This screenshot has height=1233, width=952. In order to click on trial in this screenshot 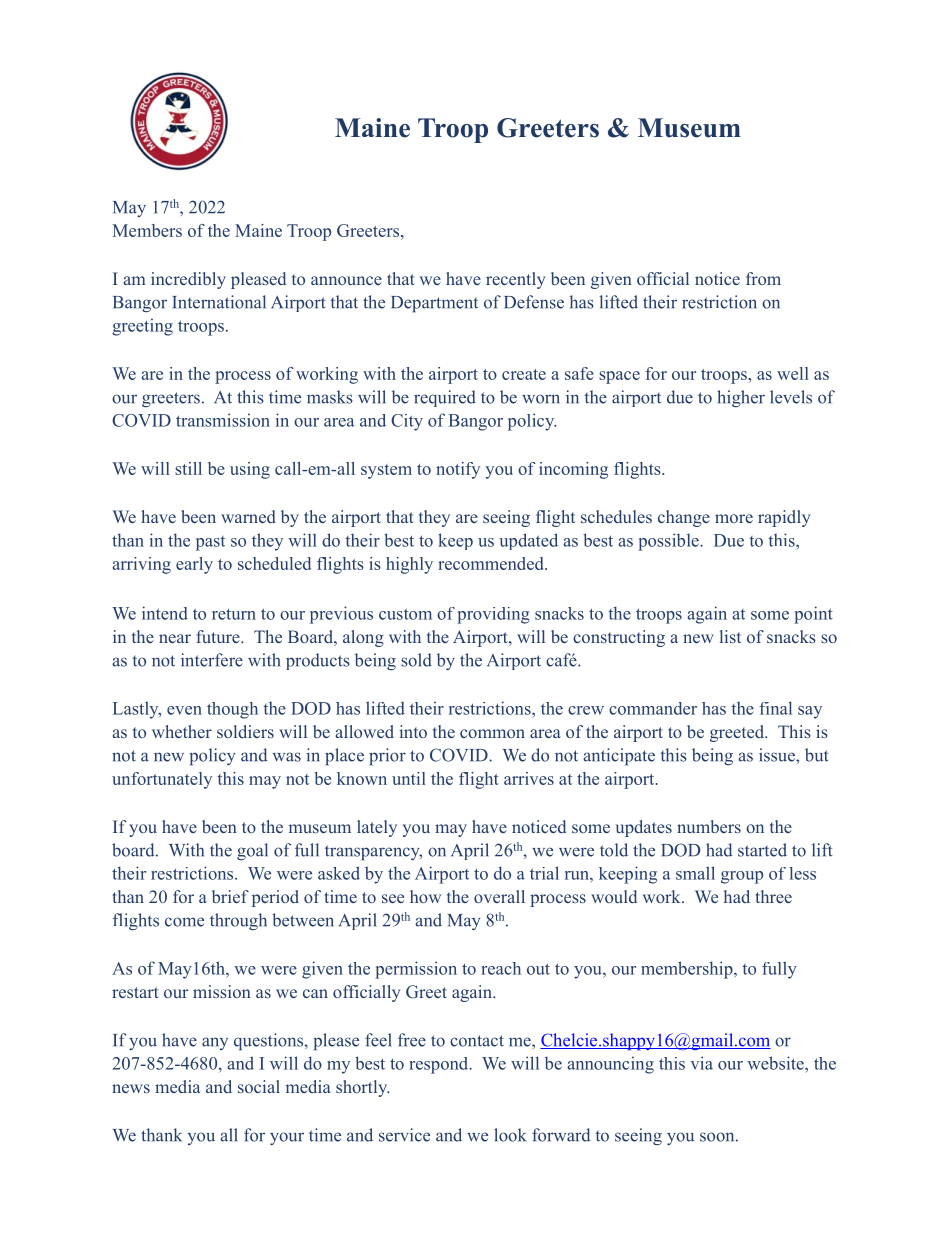, I will do `click(544, 873)`.
